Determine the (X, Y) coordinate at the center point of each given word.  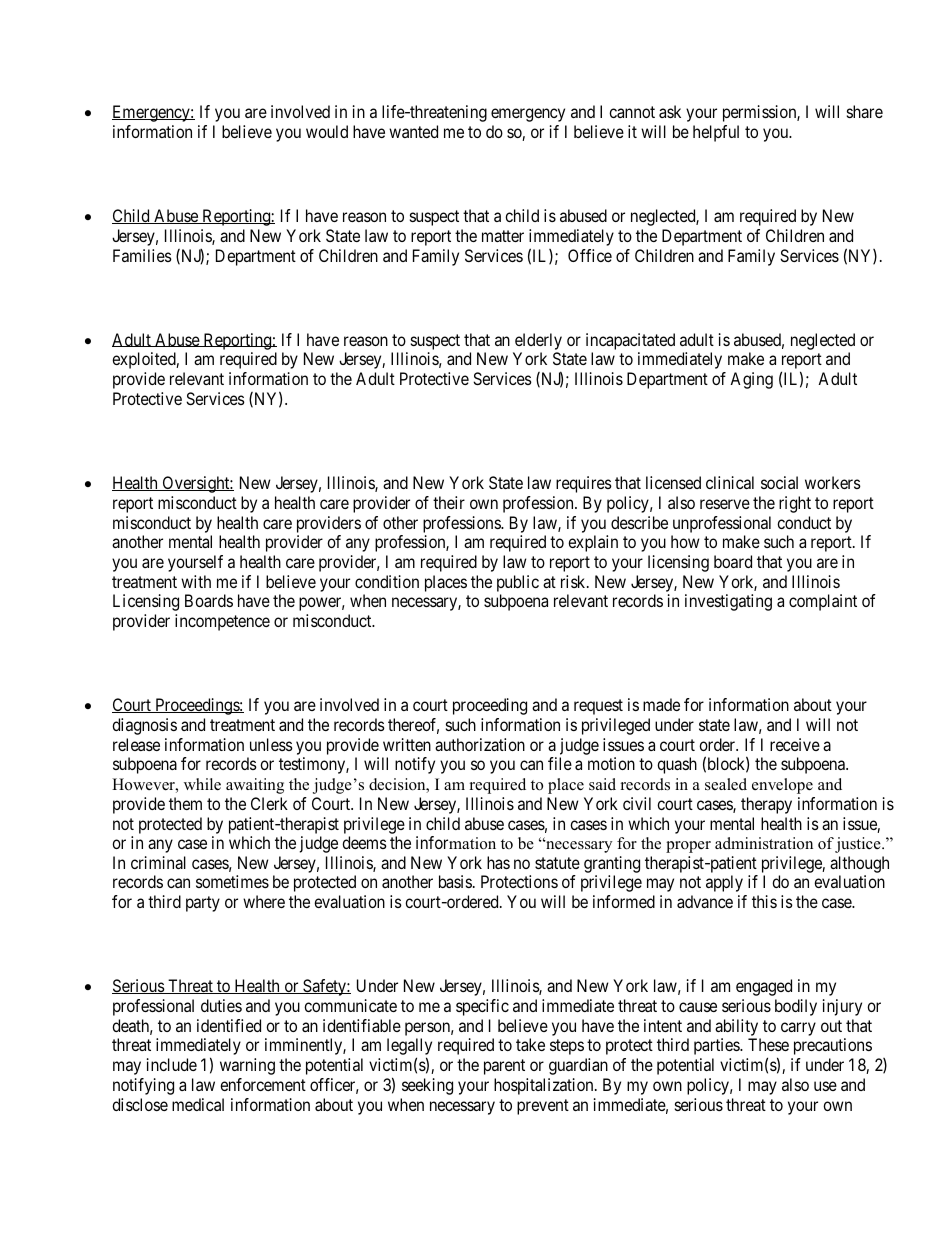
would (327, 131)
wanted (413, 131)
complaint (823, 602)
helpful (716, 133)
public (518, 583)
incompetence (222, 622)
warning (247, 1066)
